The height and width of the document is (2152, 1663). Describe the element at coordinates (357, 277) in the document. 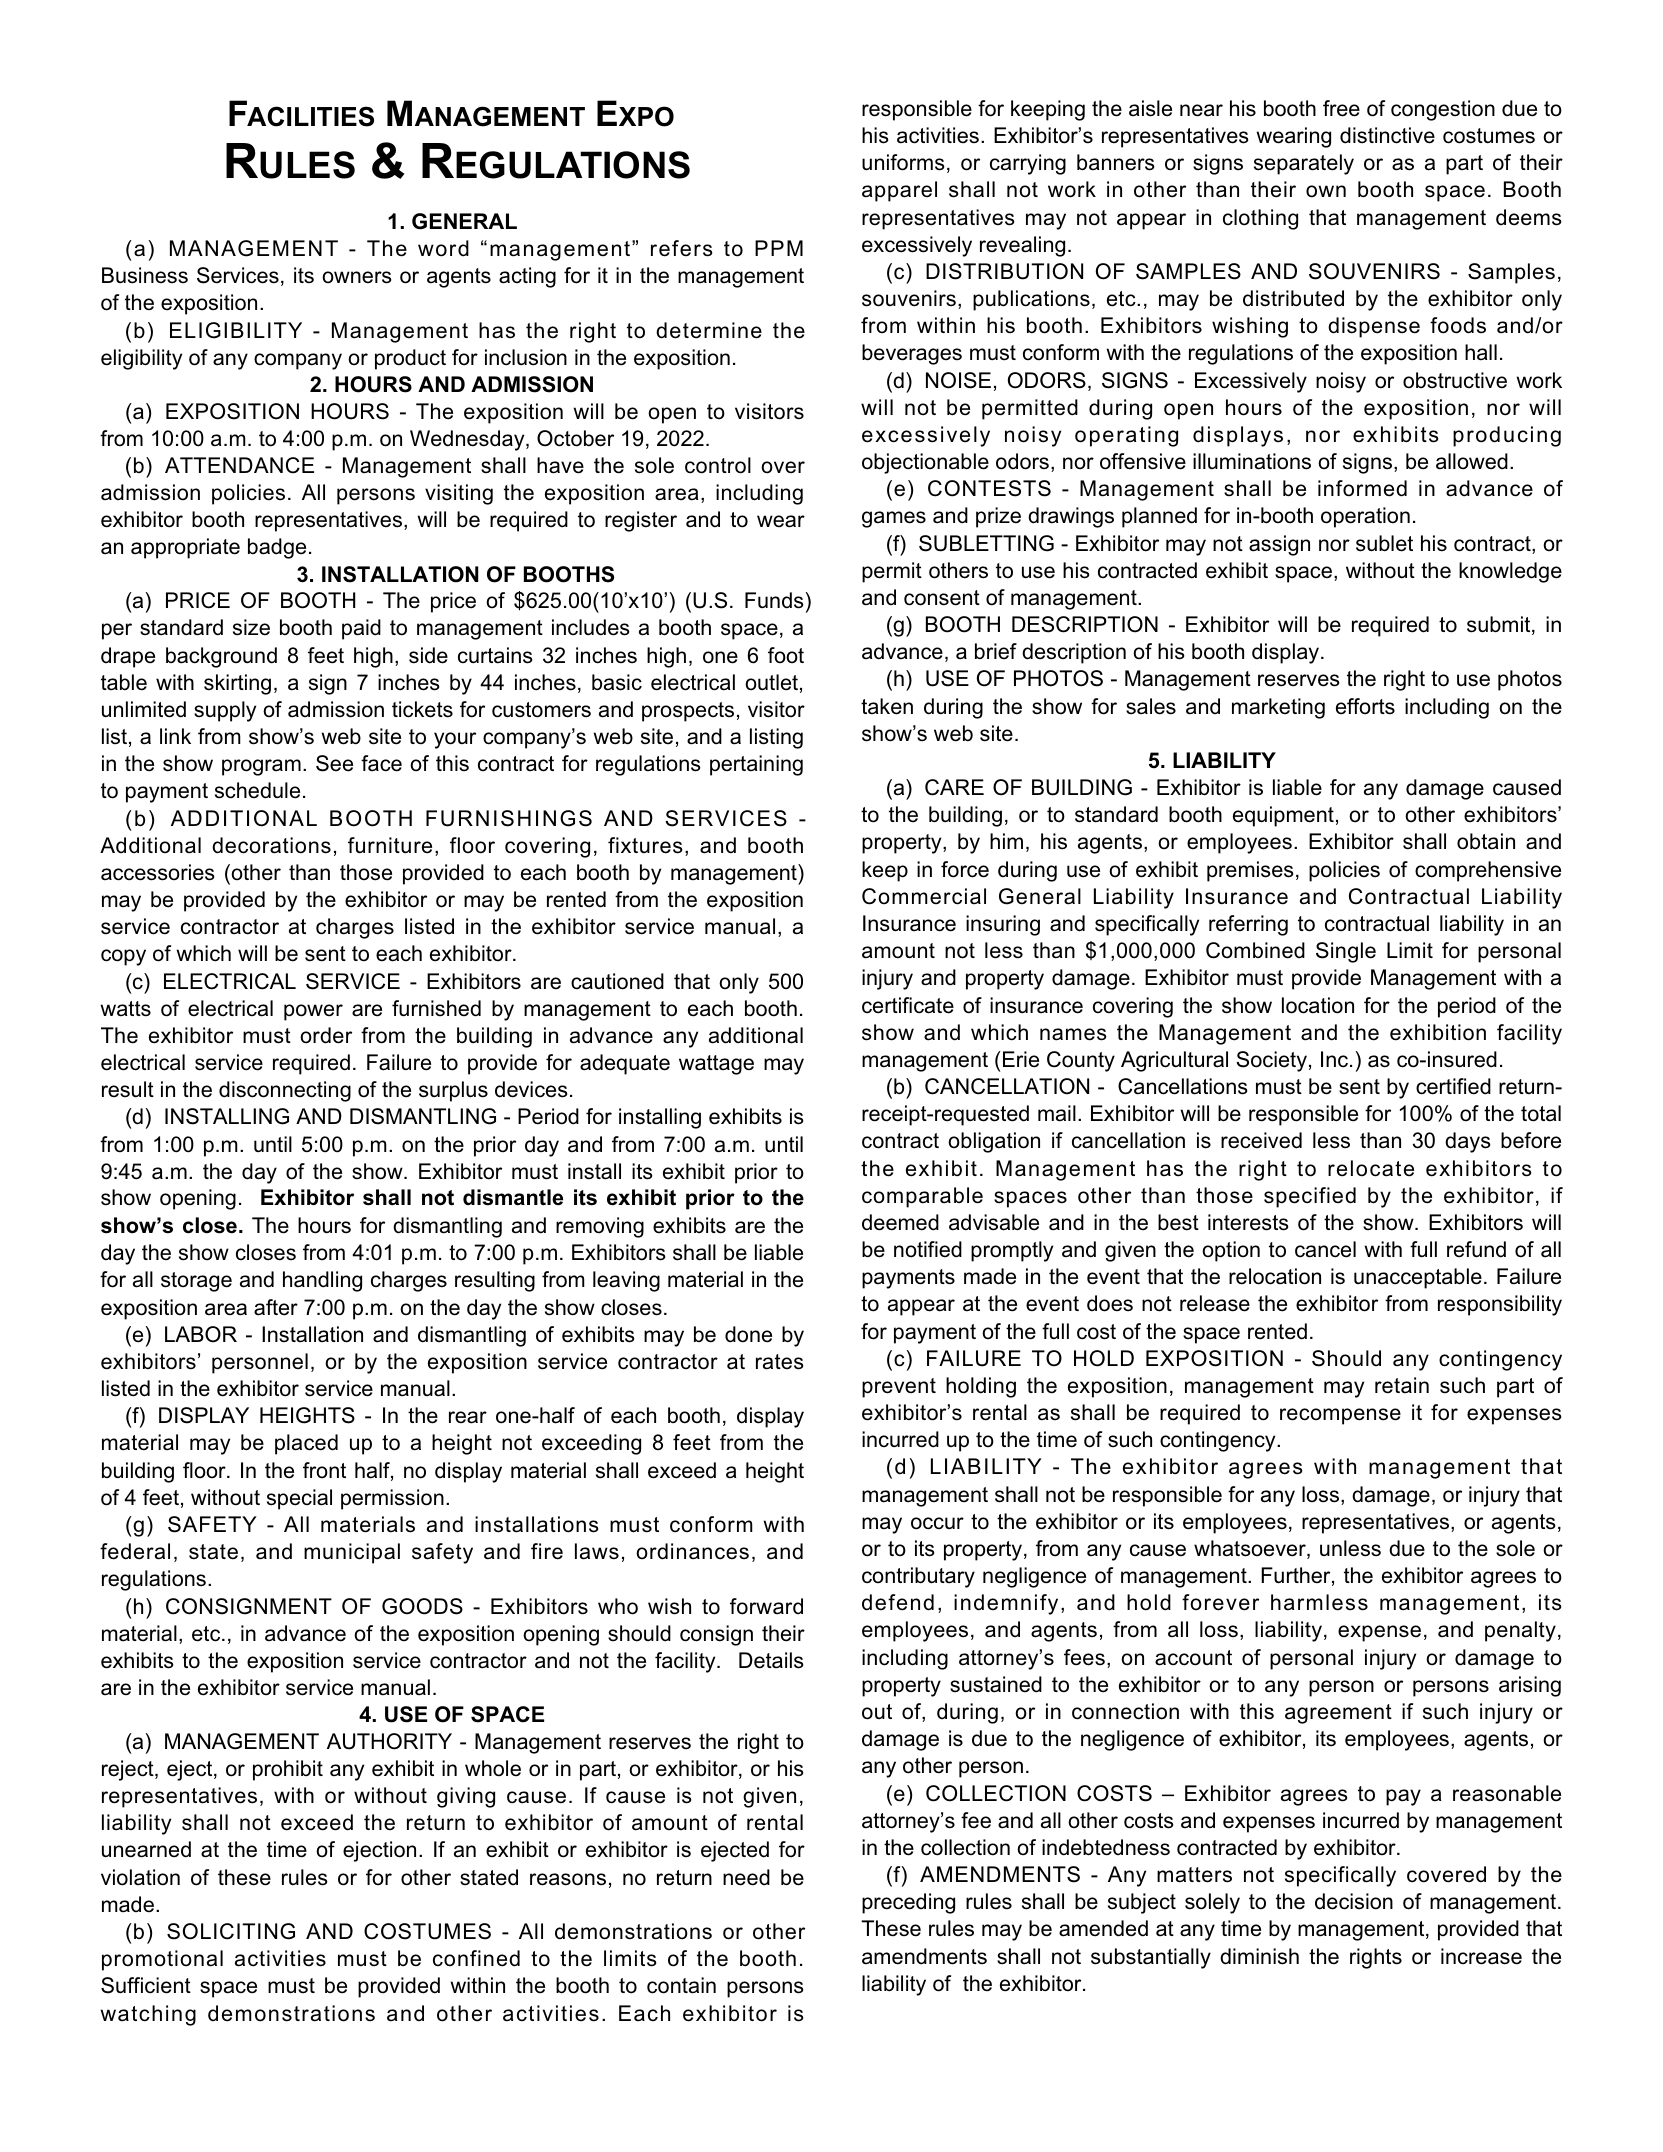

I see `owners` at that location.
